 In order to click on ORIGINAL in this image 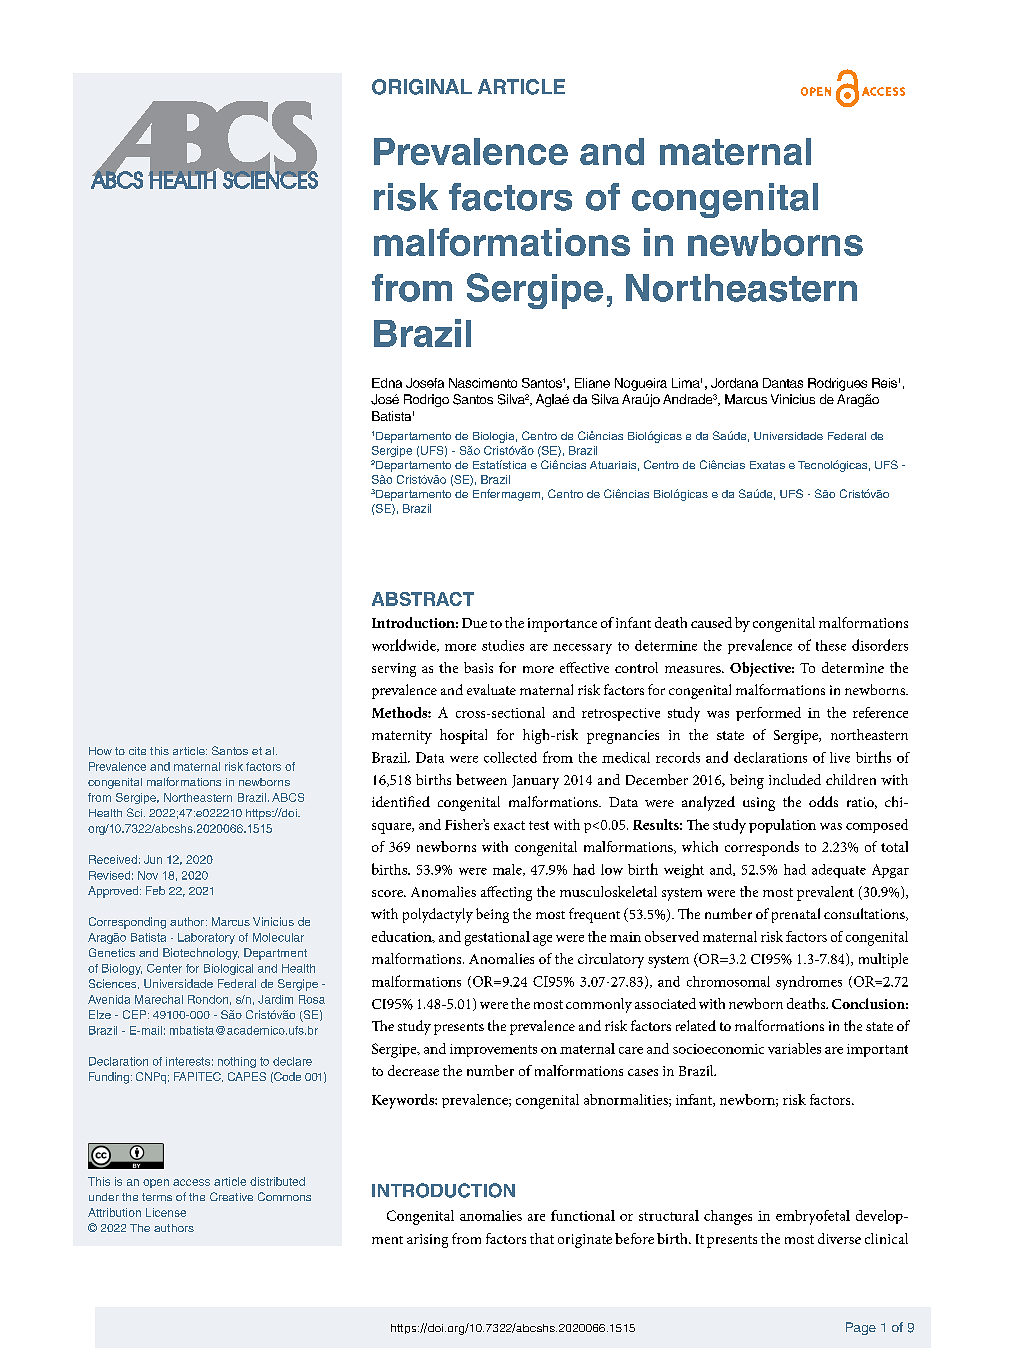, I will do `click(422, 87)`.
